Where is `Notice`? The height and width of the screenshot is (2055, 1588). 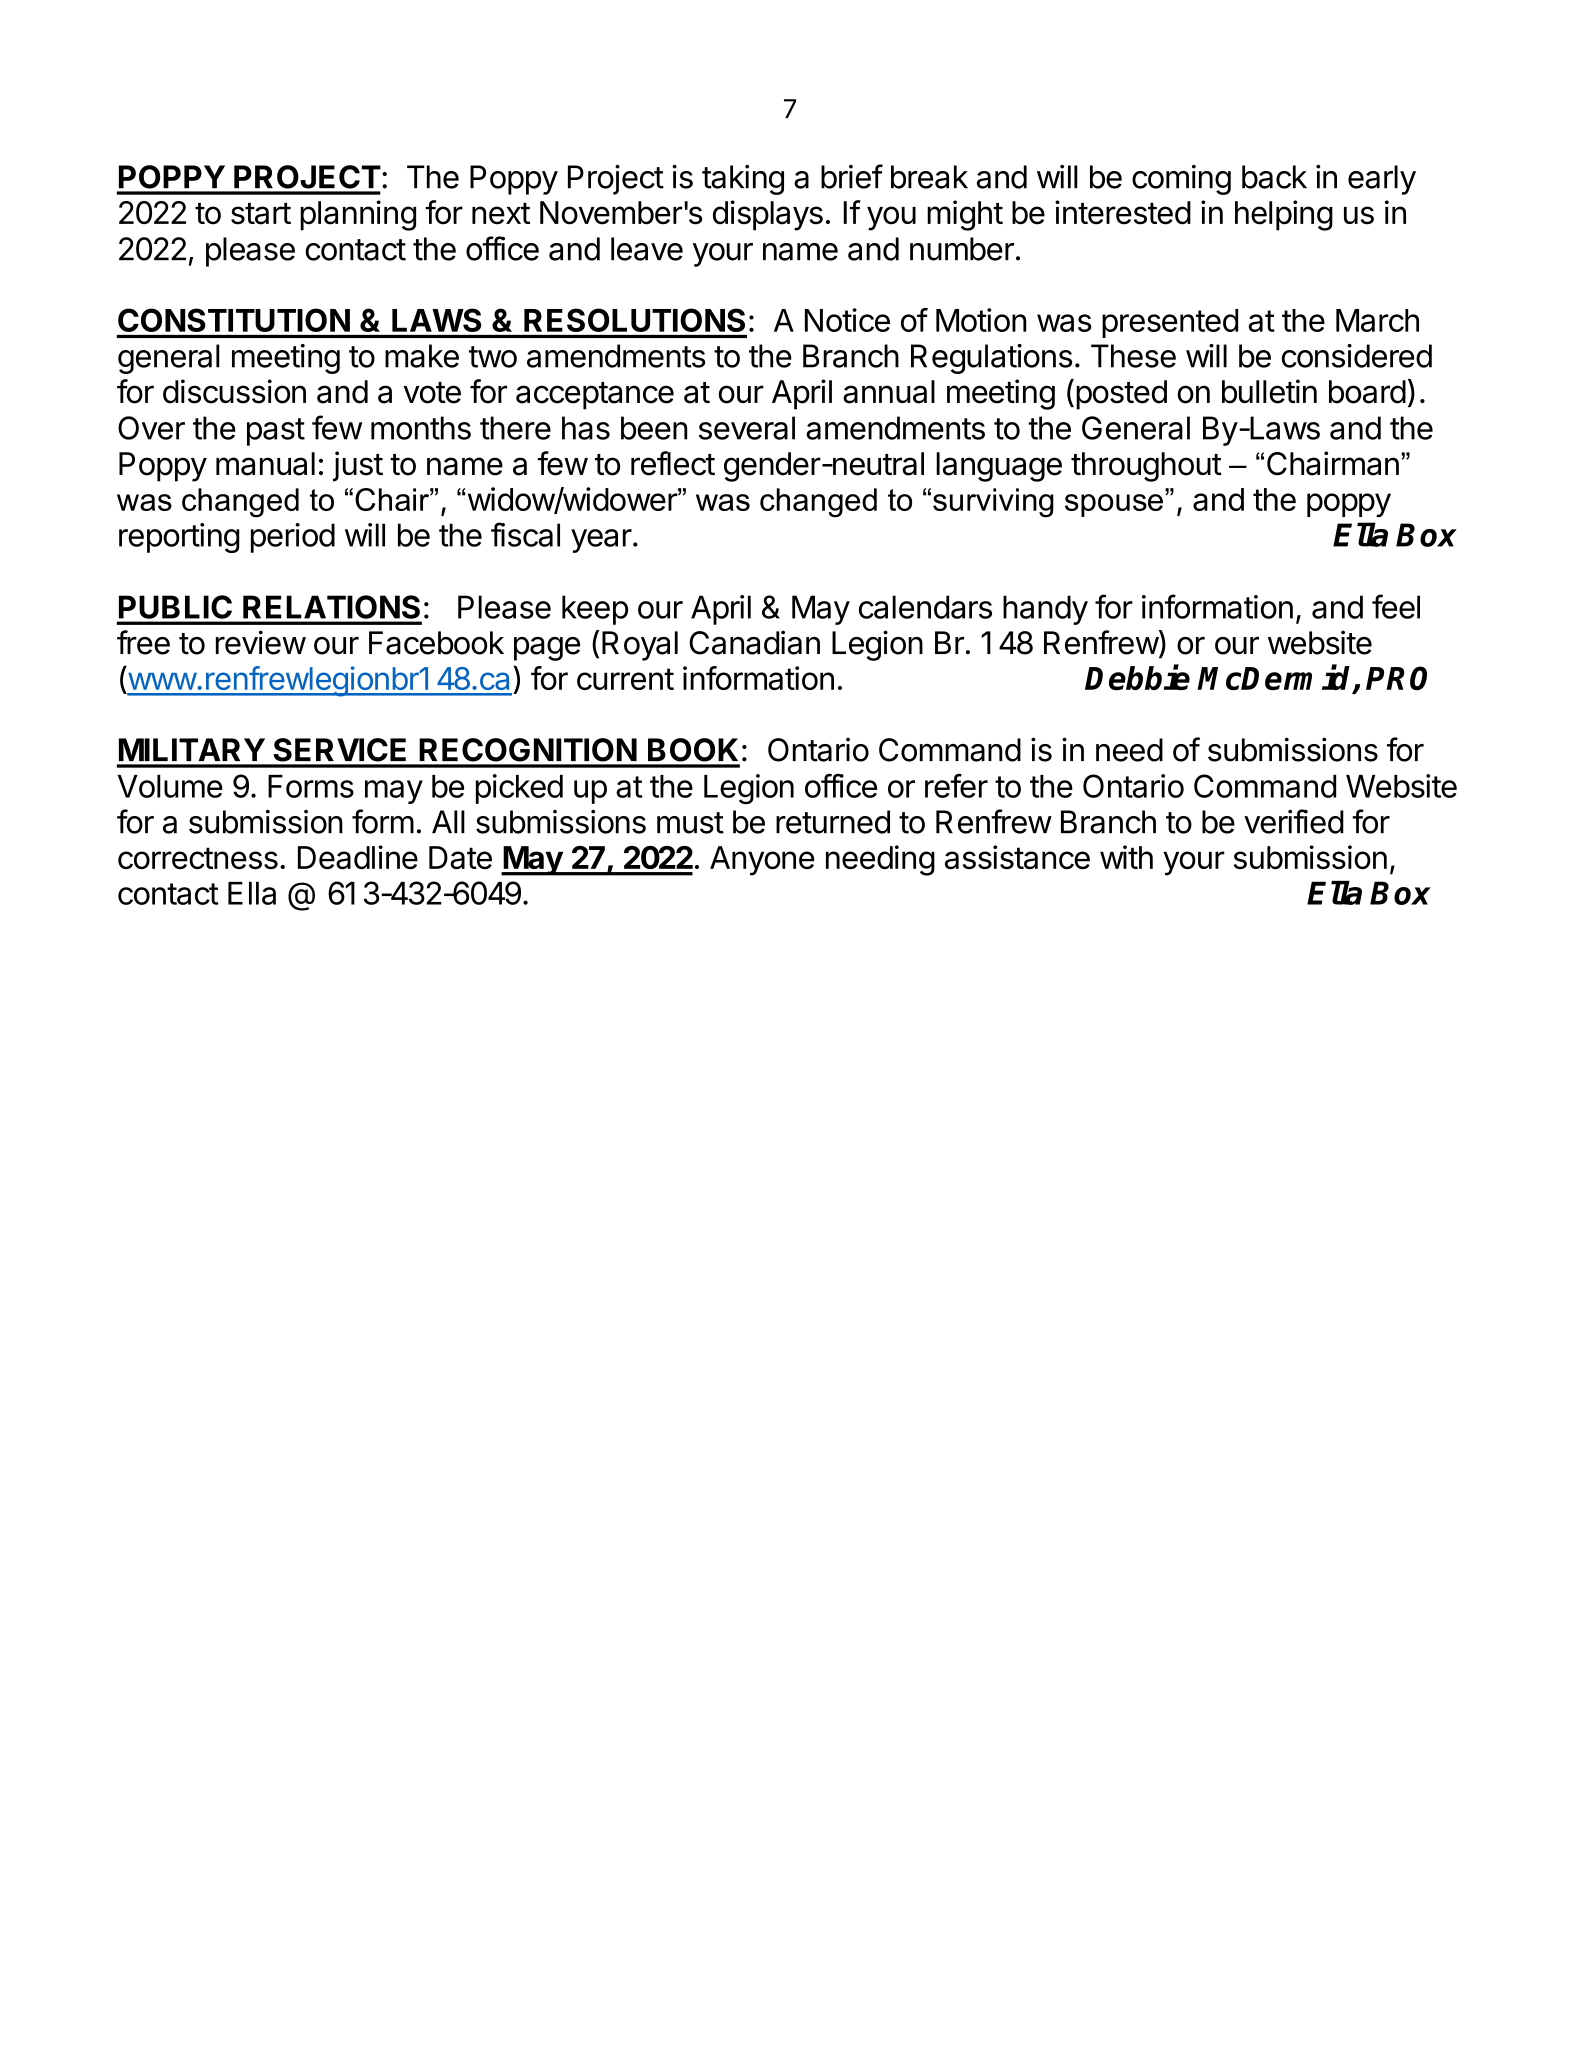
Notice is located at coordinates (847, 320).
